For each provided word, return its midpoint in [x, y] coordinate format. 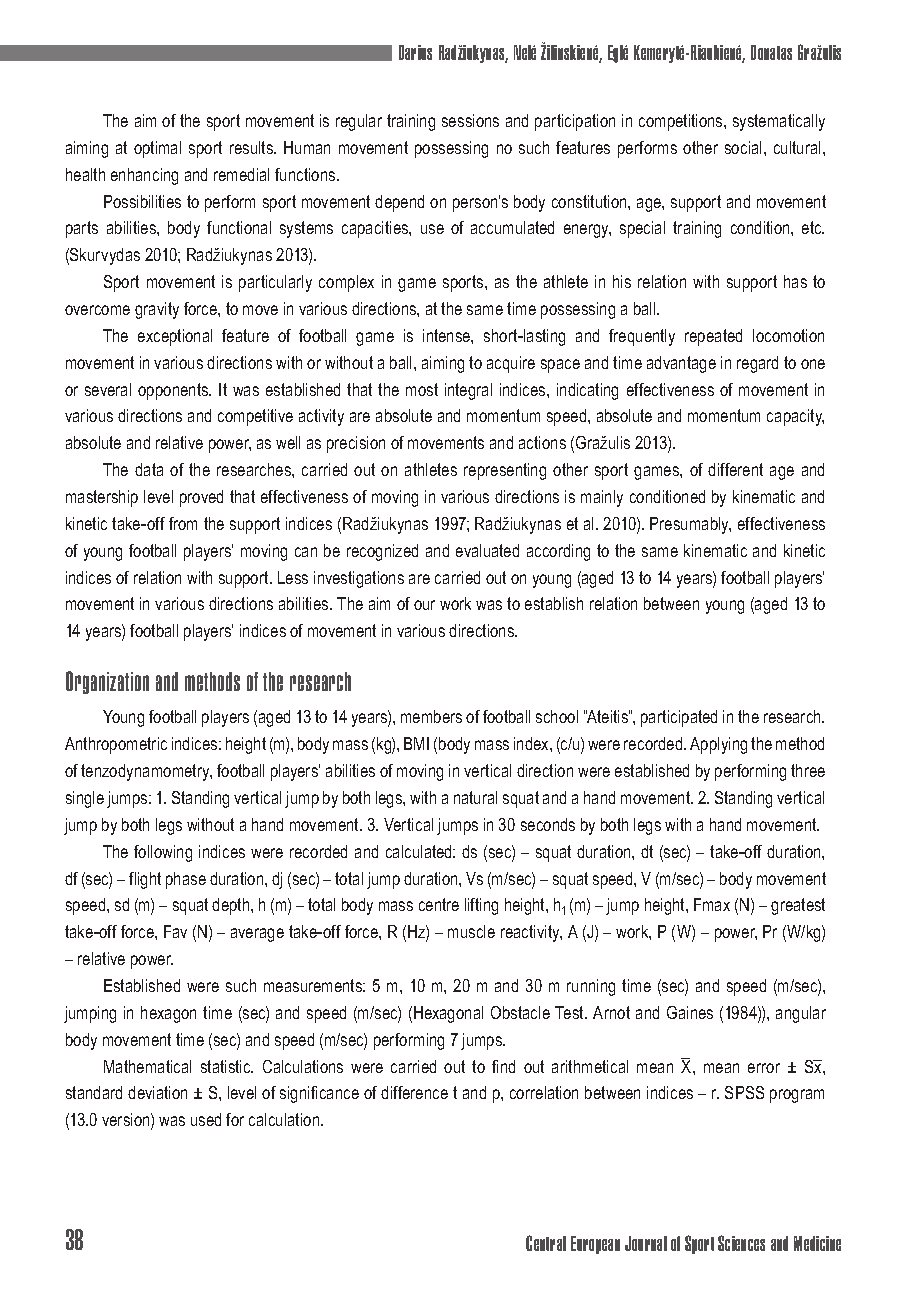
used [206, 1119]
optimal [157, 149]
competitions [682, 122]
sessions [470, 120]
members [431, 716]
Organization [107, 682]
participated [679, 718]
